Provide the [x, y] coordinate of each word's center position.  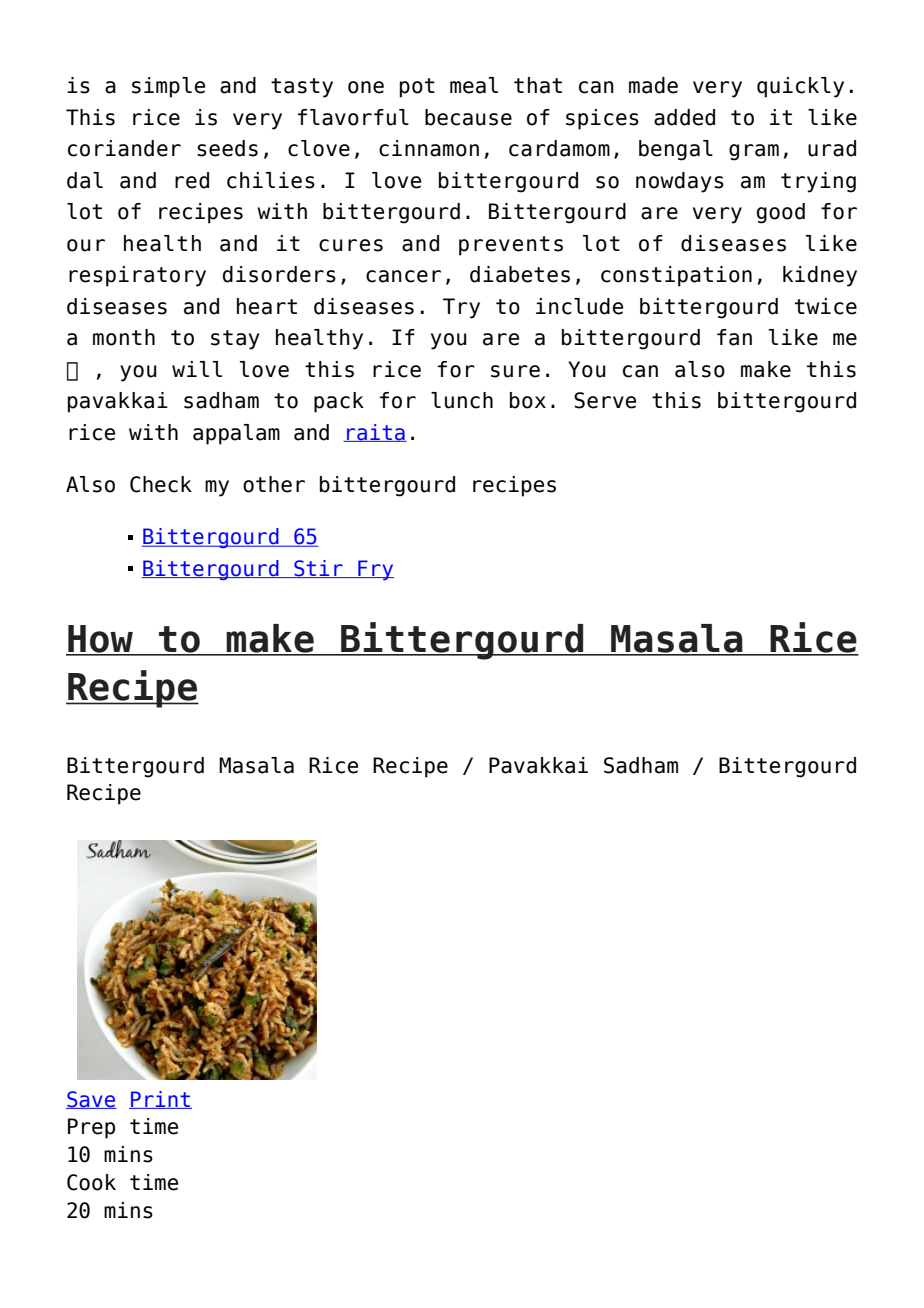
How [100, 640]
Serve [605, 400]
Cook [91, 1182]
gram [754, 152]
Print [160, 1100]
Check [161, 484]
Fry [375, 570]
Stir [318, 569]
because [468, 117]
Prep [91, 1128]
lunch [462, 400]
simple [168, 87]
